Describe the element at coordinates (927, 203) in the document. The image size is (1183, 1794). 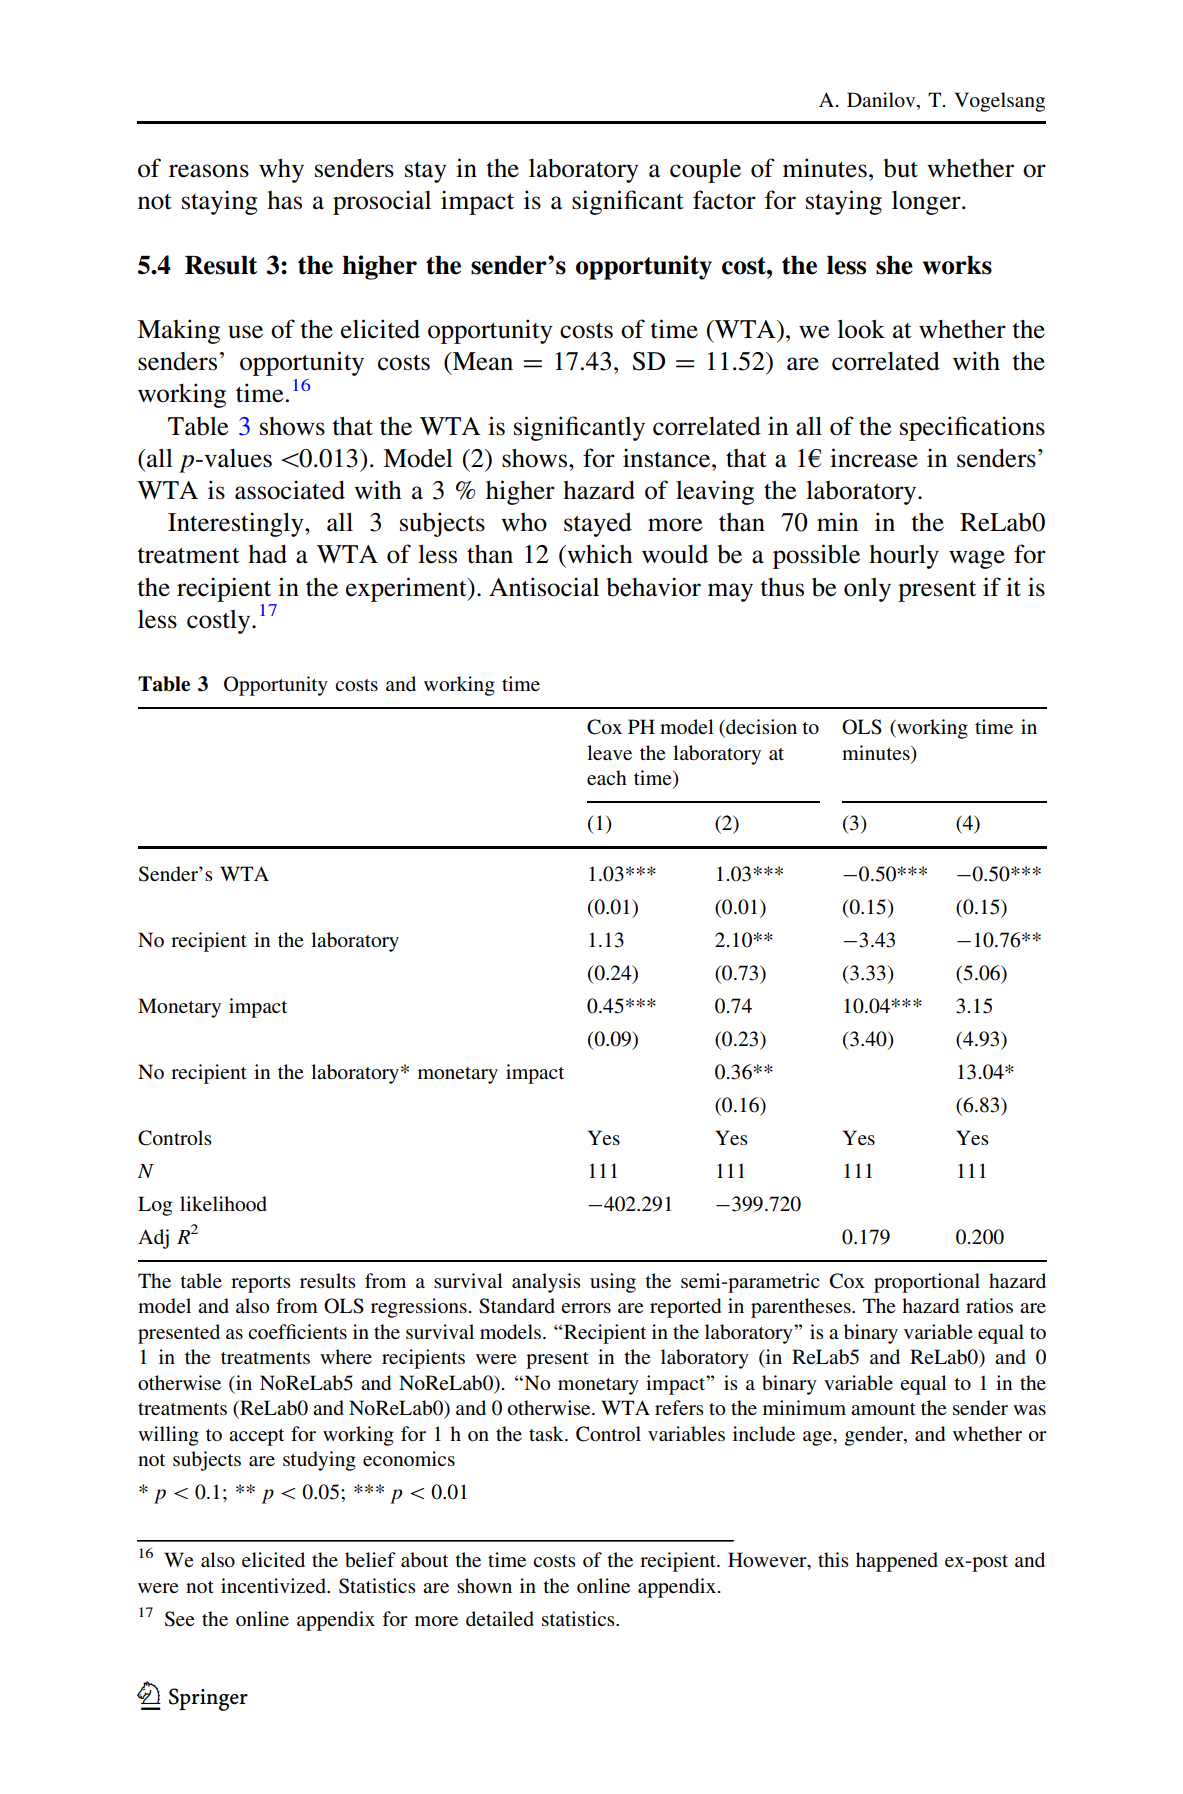
I see `longer` at that location.
